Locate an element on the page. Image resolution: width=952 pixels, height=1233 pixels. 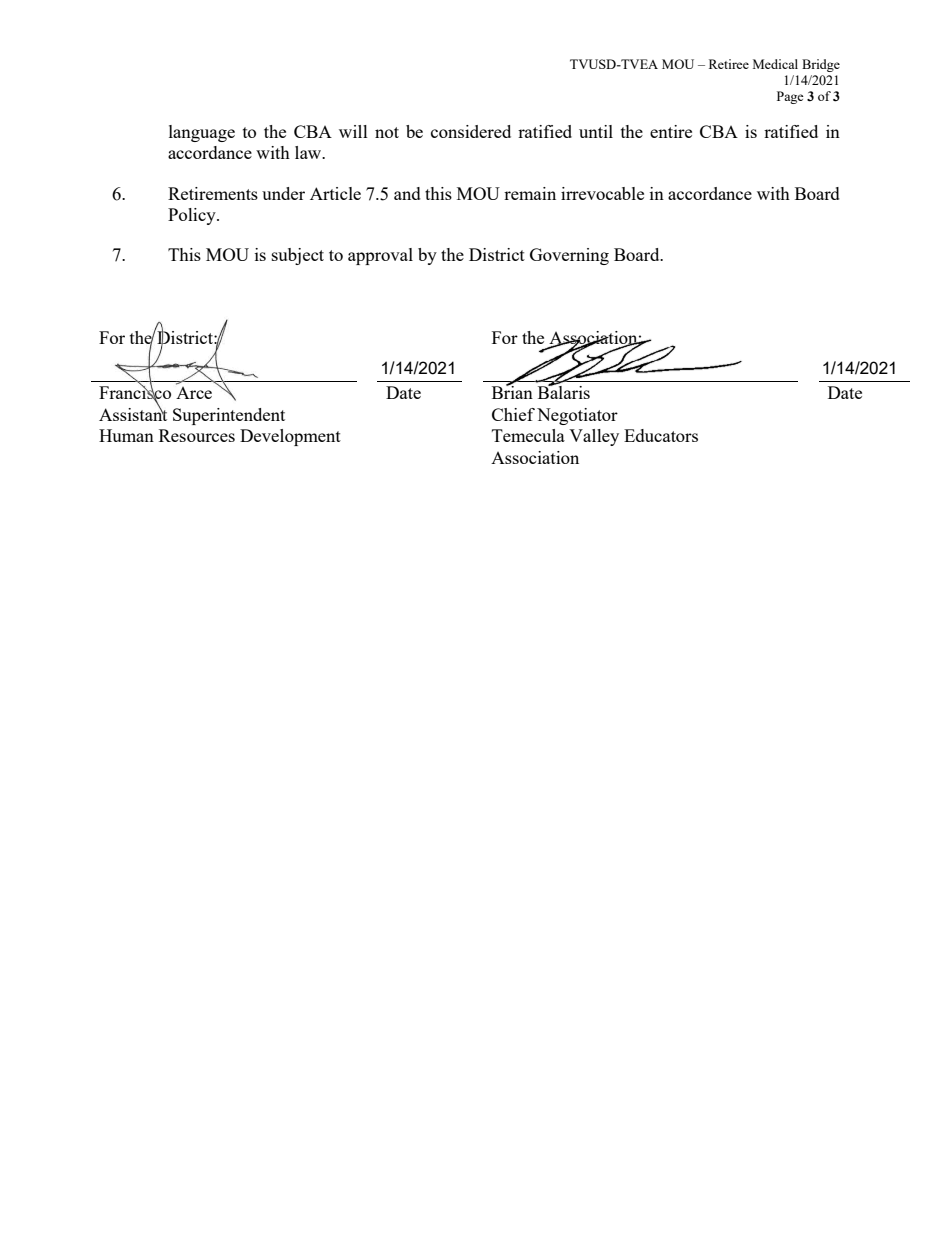
considered is located at coordinates (471, 131).
